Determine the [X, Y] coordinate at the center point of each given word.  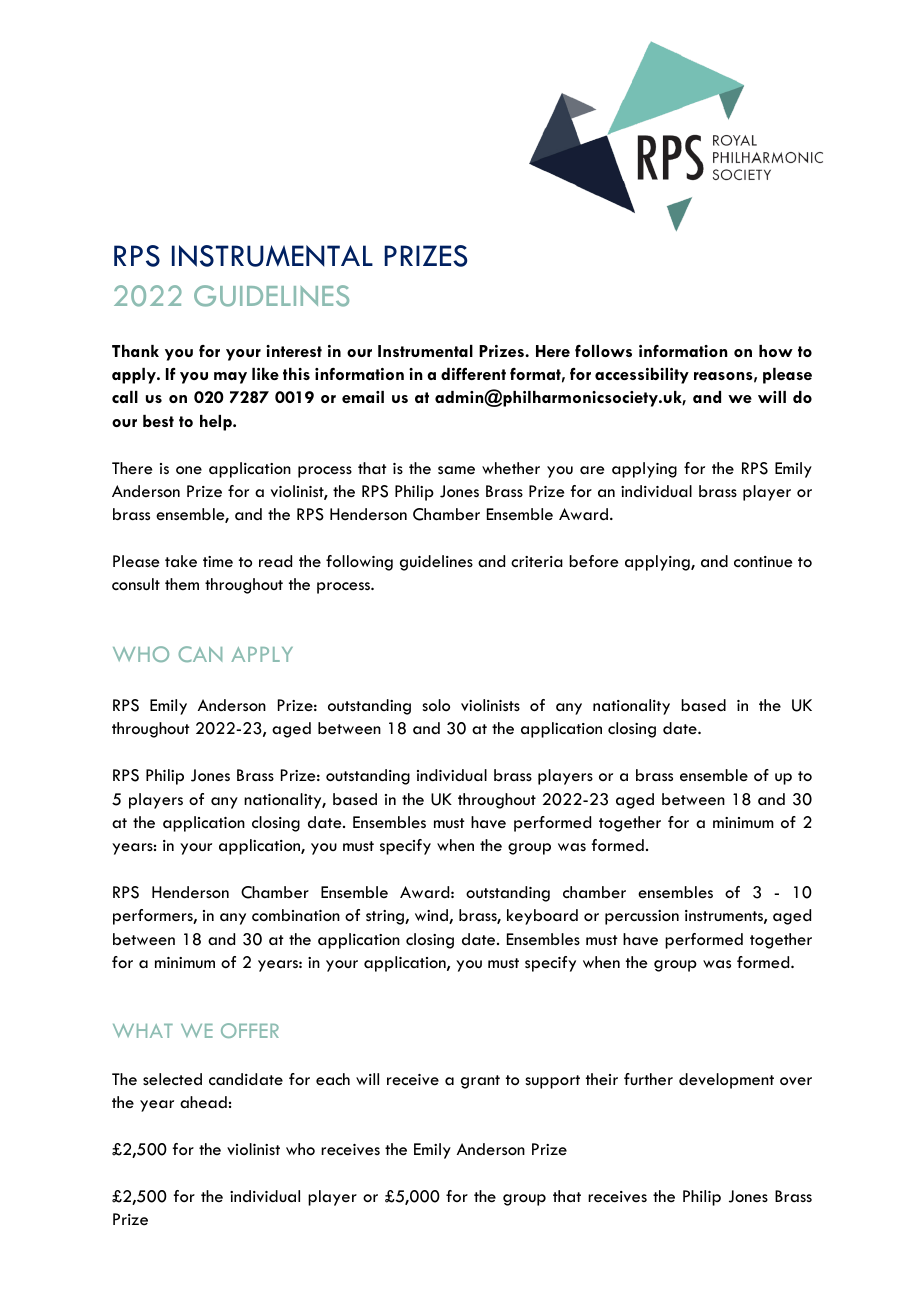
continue [763, 562]
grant [480, 1082]
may [230, 378]
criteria [537, 562]
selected [172, 1079]
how [776, 351]
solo [436, 705]
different [473, 374]
